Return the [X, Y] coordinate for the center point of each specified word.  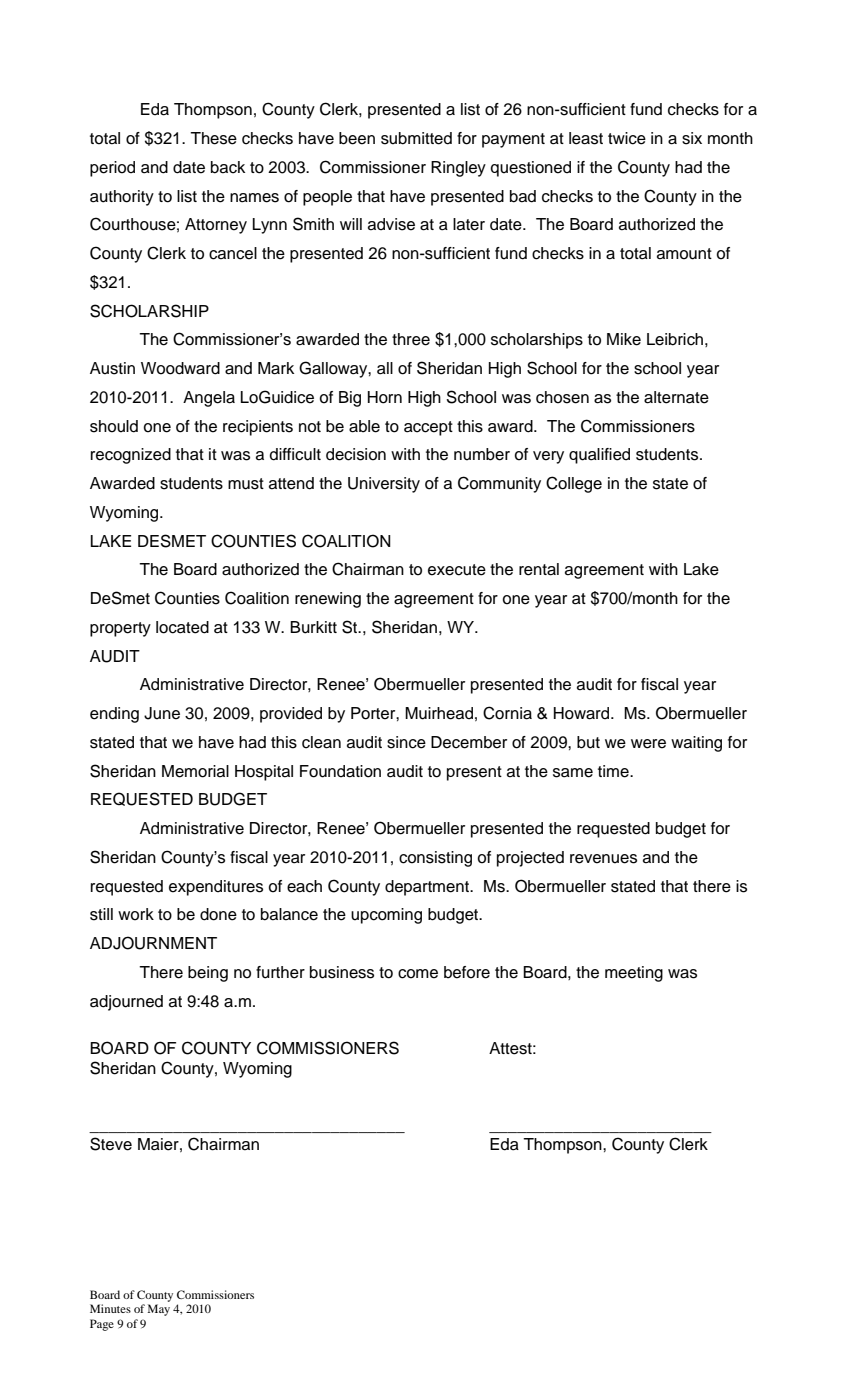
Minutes [110, 1308]
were [648, 744]
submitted [416, 138]
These [213, 138]
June [162, 713]
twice [627, 138]
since [406, 742]
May [159, 1310]
